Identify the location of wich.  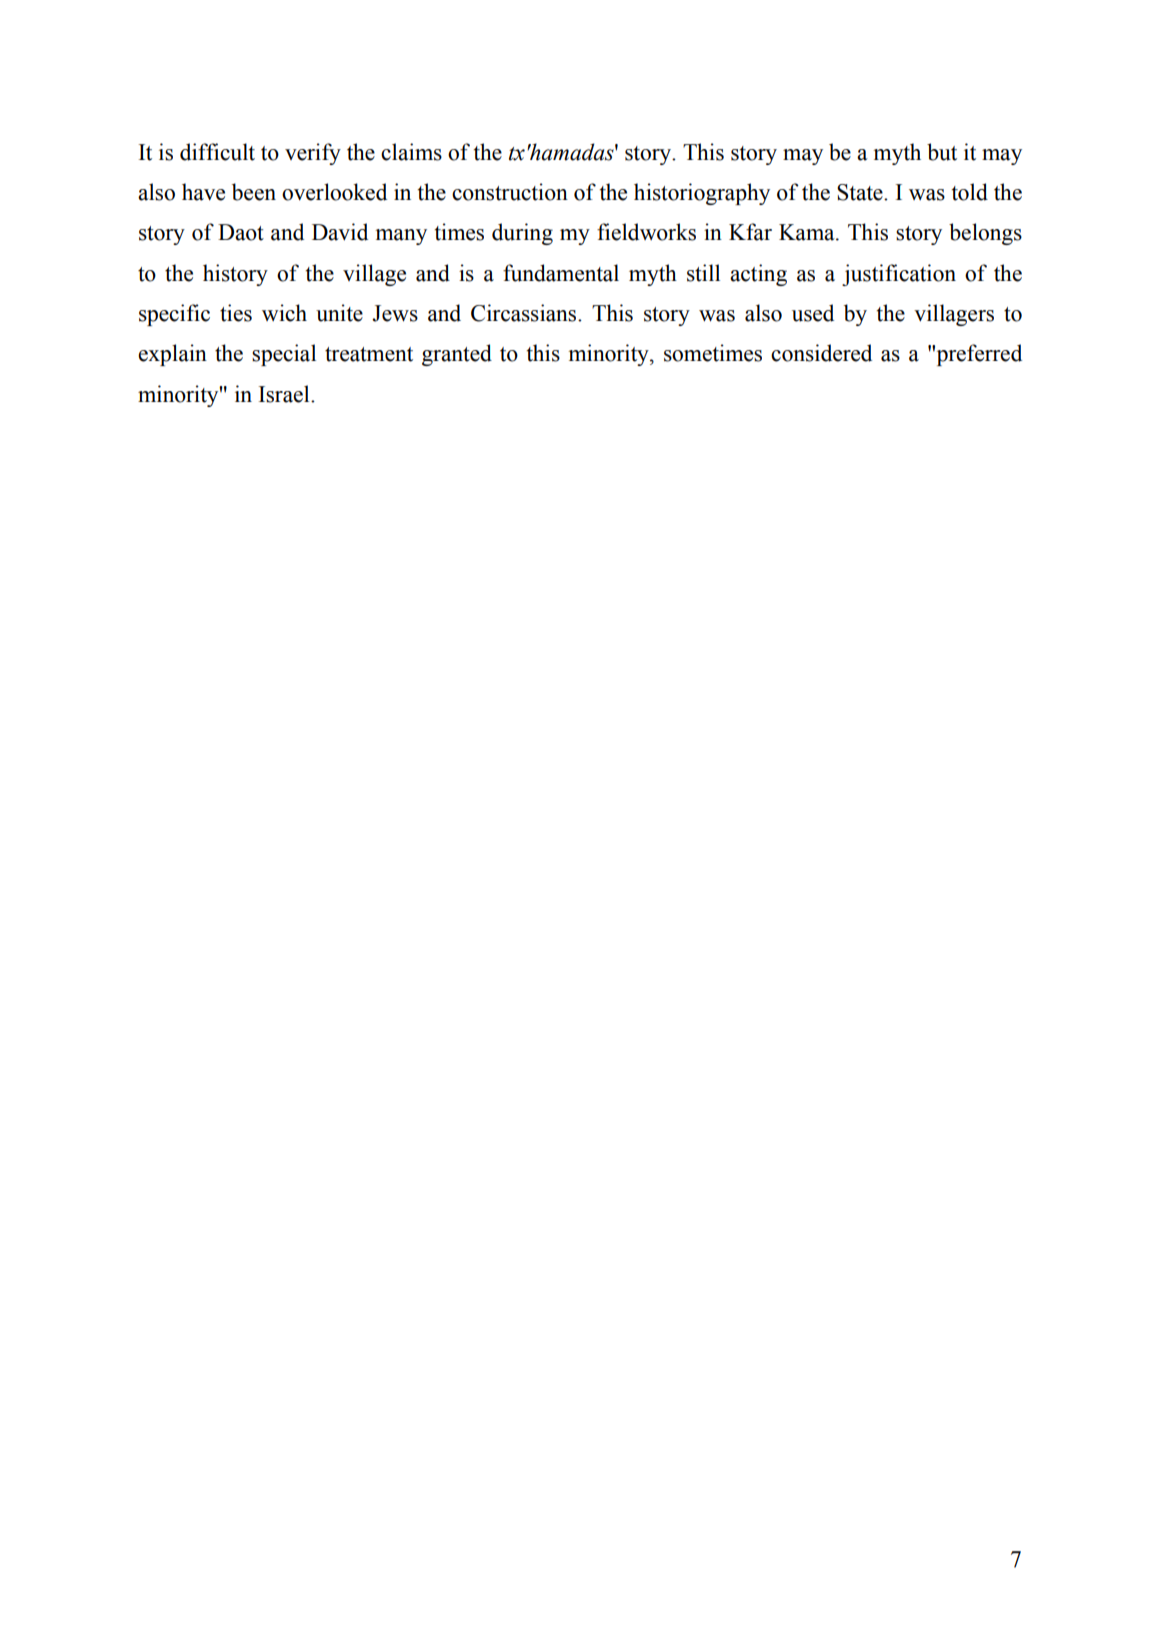
(284, 313).
